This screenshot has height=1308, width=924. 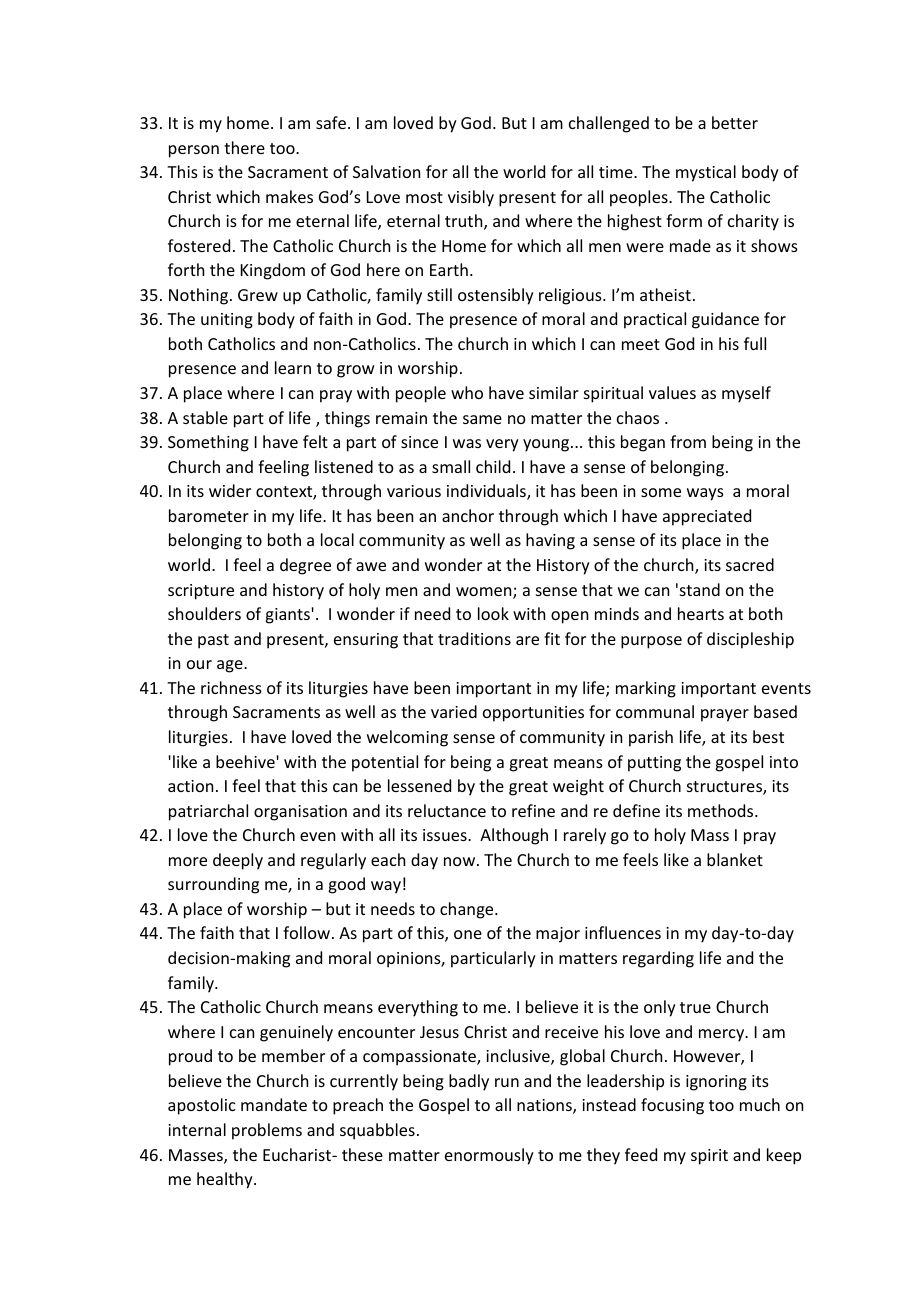 What do you see at coordinates (722, 810) in the screenshot?
I see `methods` at bounding box center [722, 810].
